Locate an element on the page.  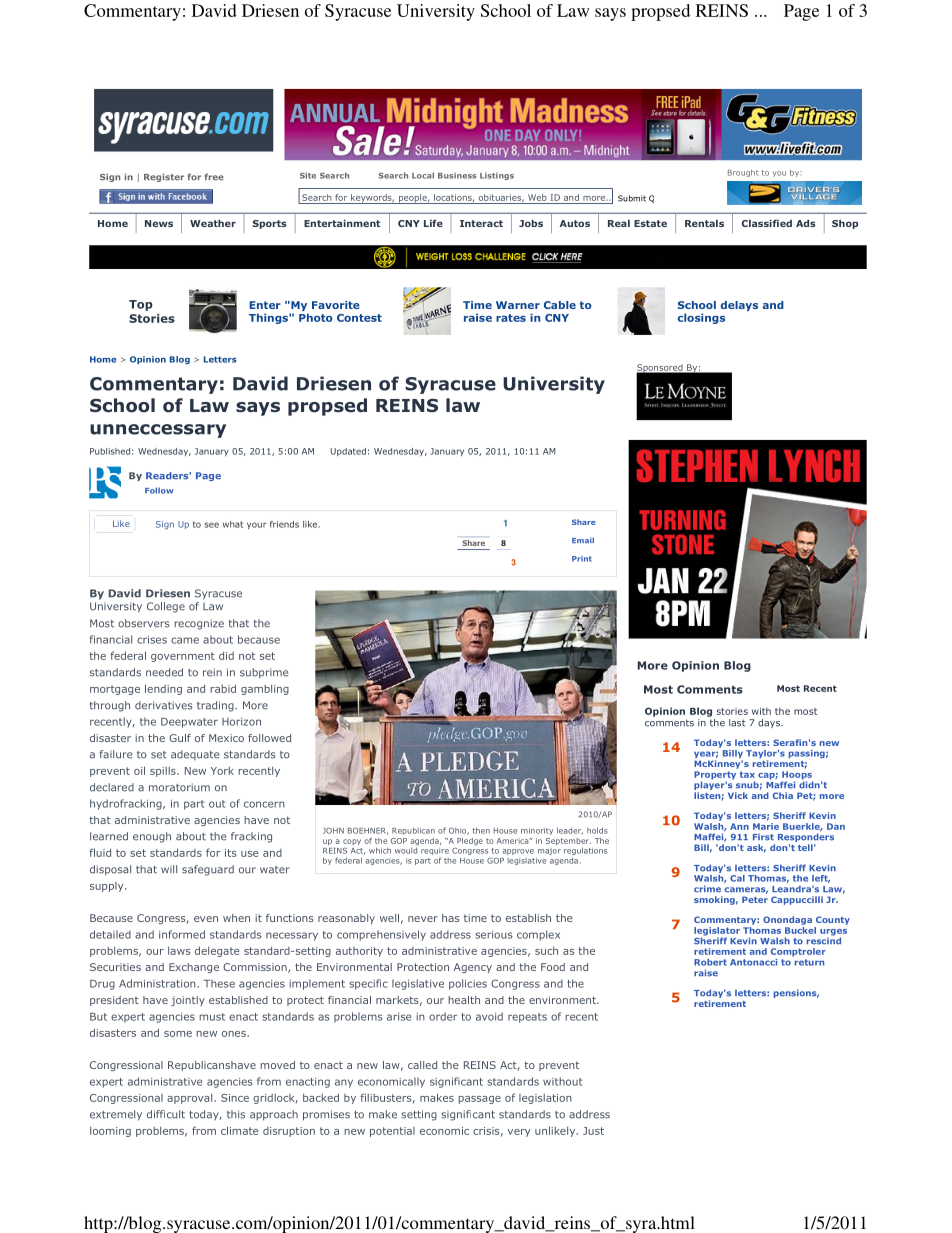
passage is located at coordinates (479, 1100).
